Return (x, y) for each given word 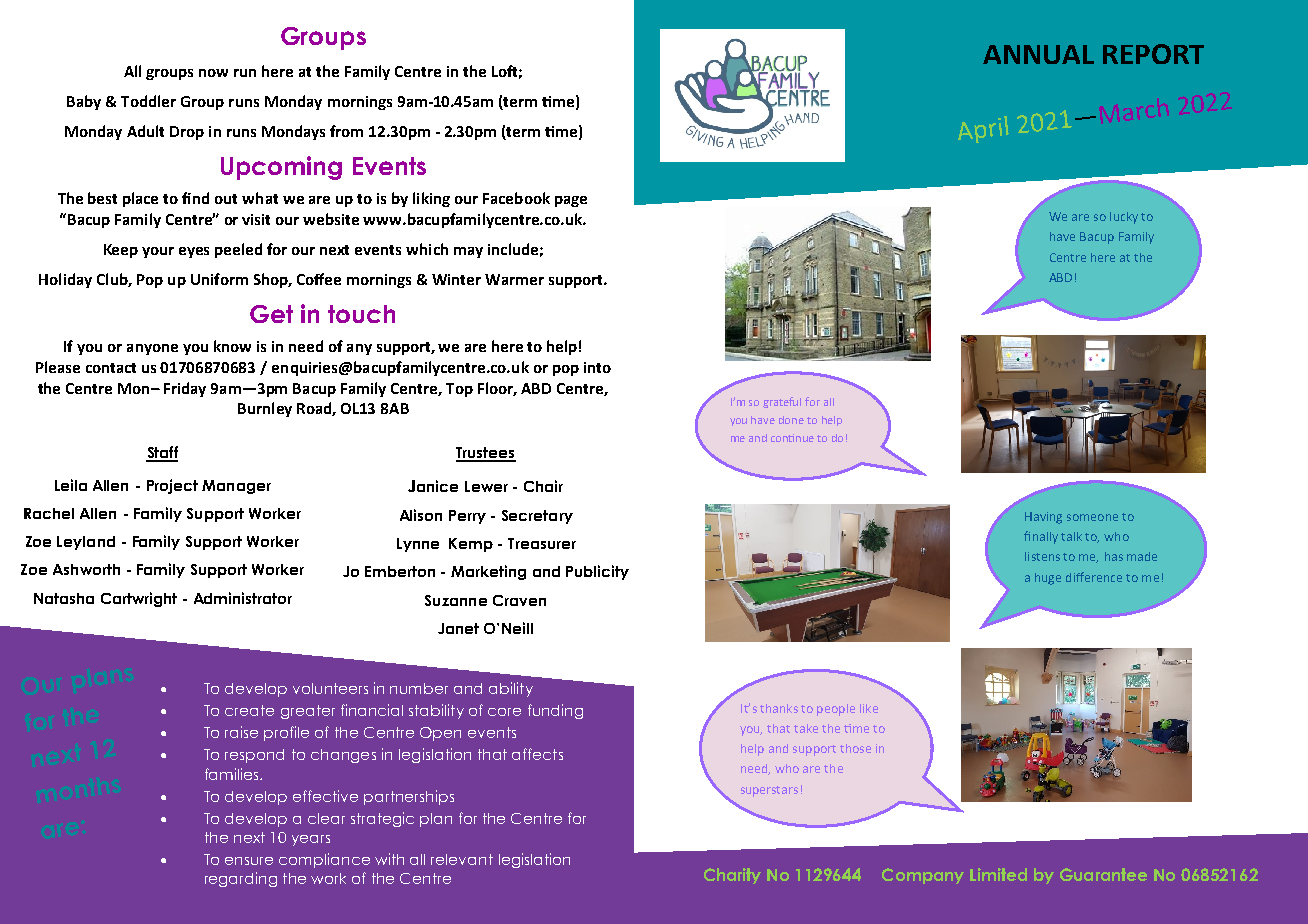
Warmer (514, 279)
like (869, 708)
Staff (162, 453)
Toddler (148, 101)
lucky (1124, 218)
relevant (462, 859)
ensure (249, 861)
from (346, 131)
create (249, 710)
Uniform (219, 279)
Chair (543, 486)
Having (1043, 518)
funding (555, 711)
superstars (769, 791)
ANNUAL (1038, 54)
